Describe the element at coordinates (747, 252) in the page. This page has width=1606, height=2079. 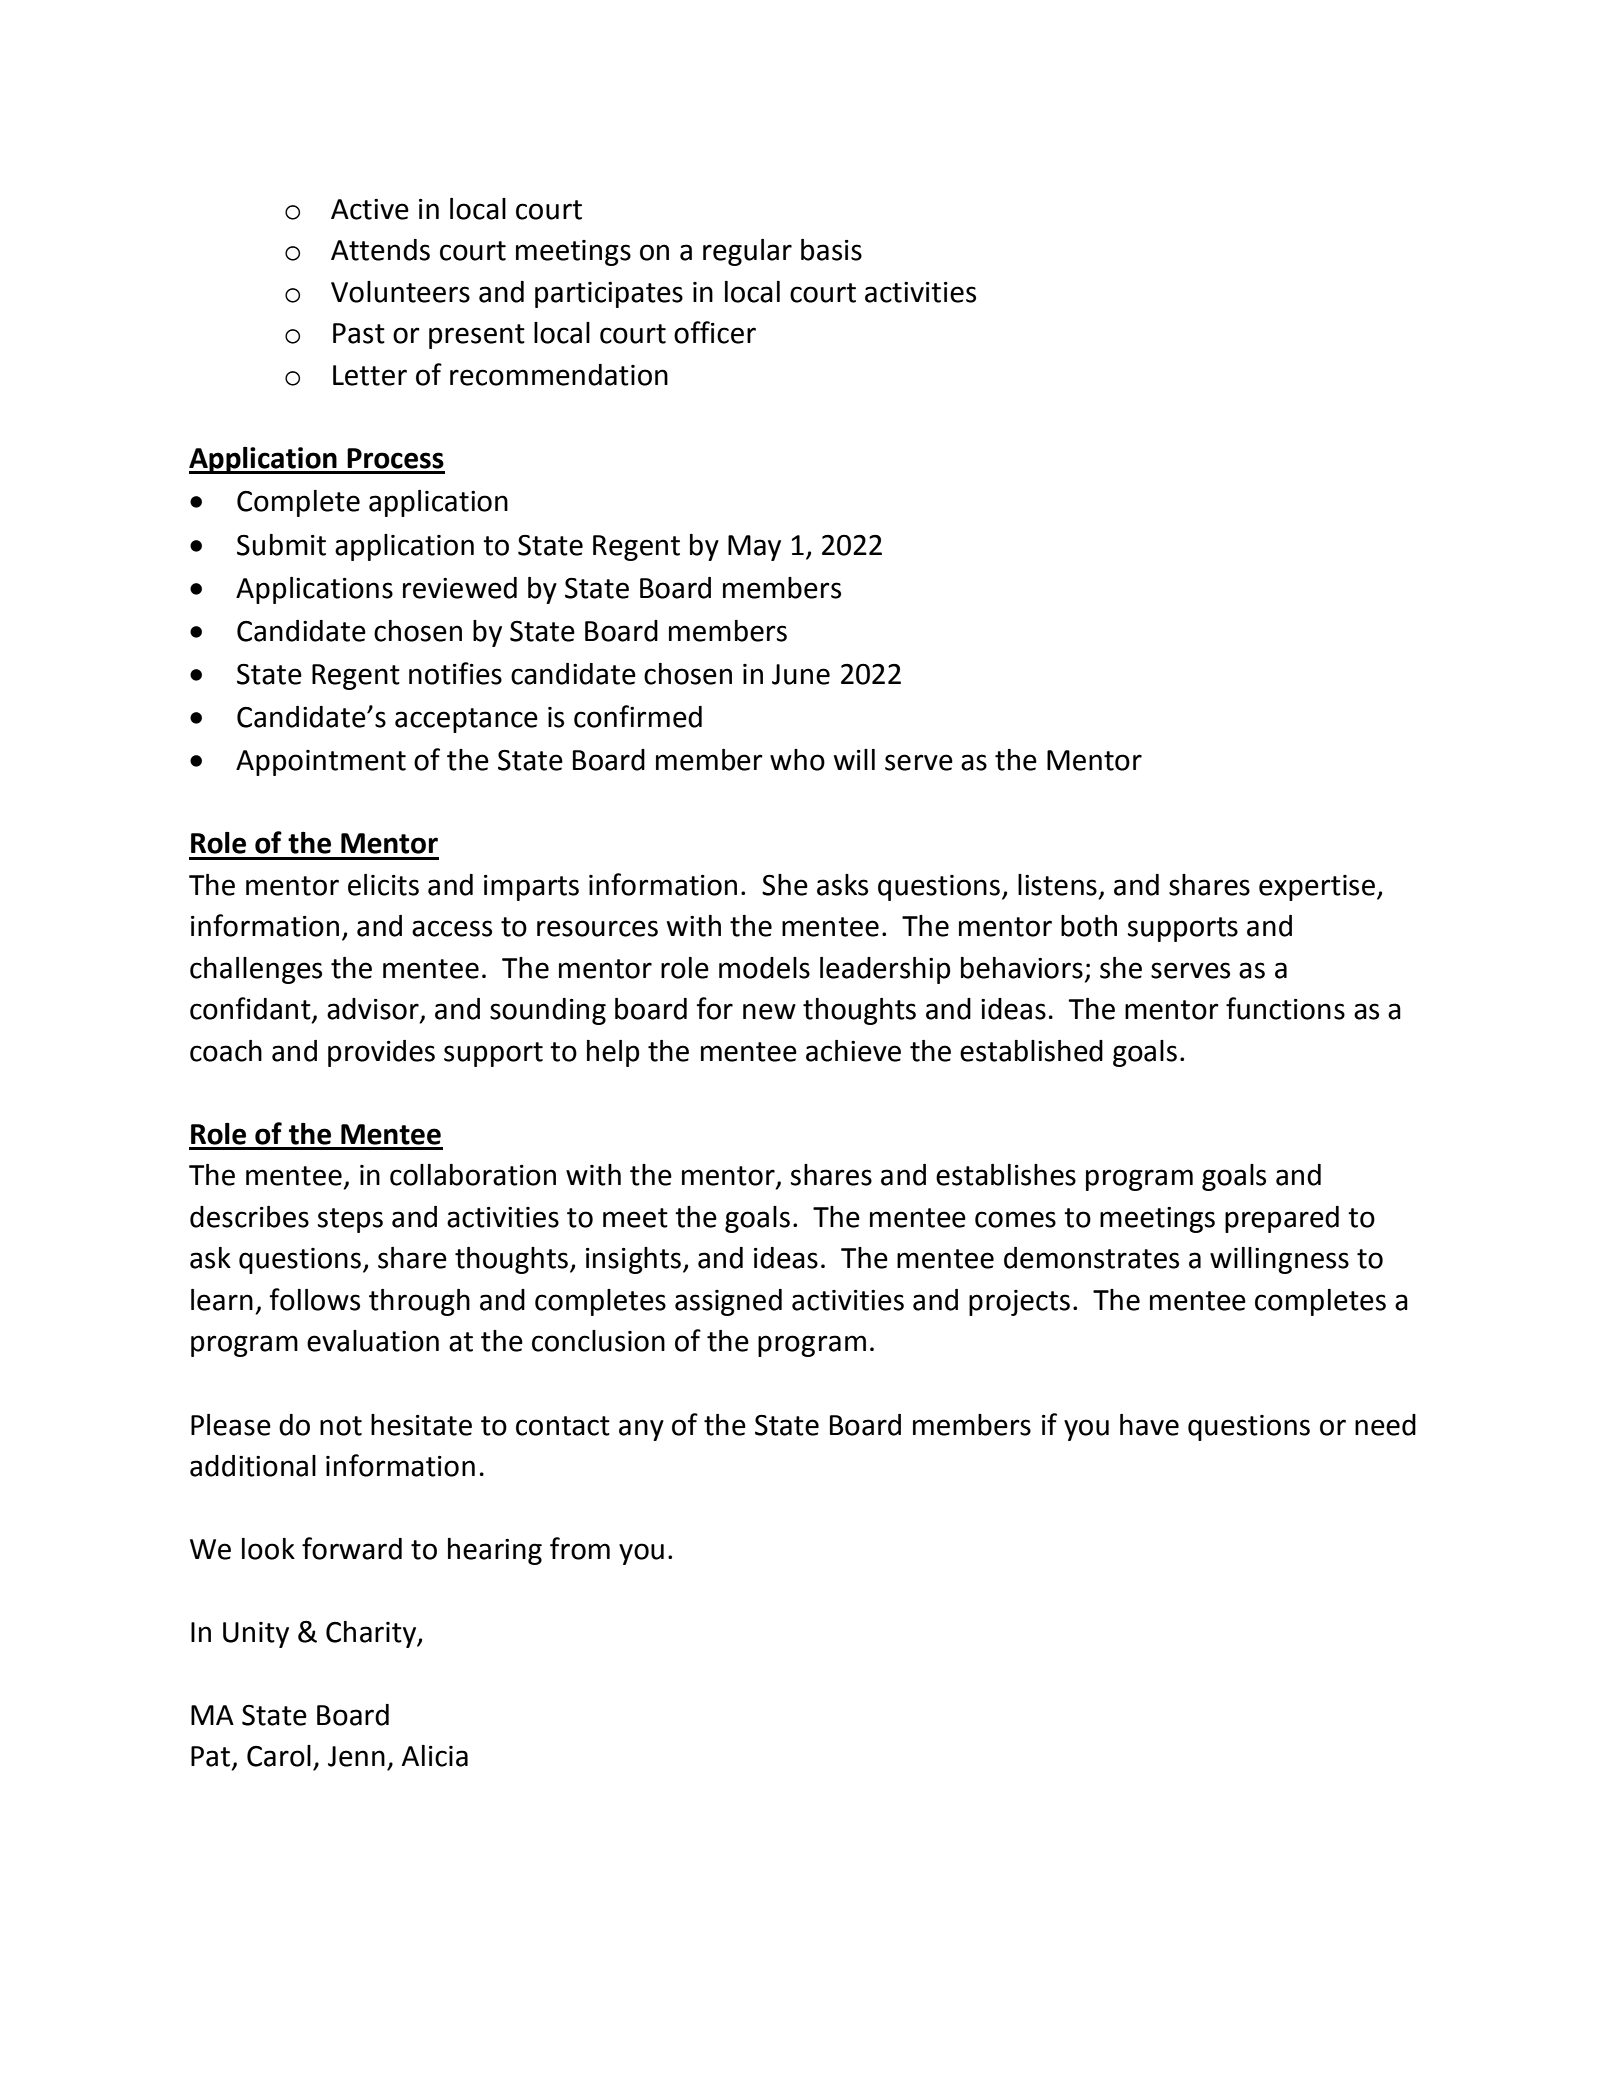
I see `regular` at that location.
